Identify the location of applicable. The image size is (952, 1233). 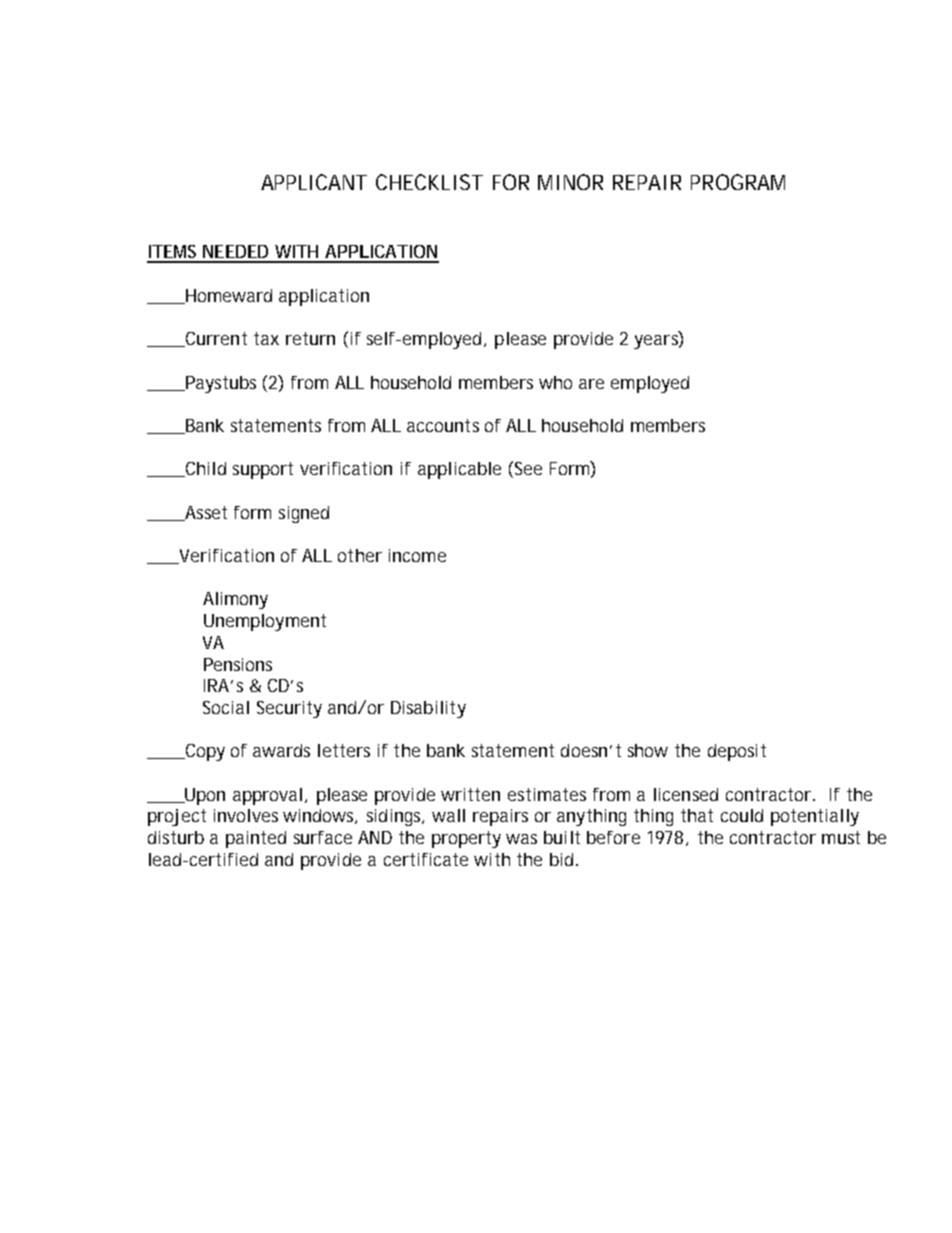
(459, 470).
